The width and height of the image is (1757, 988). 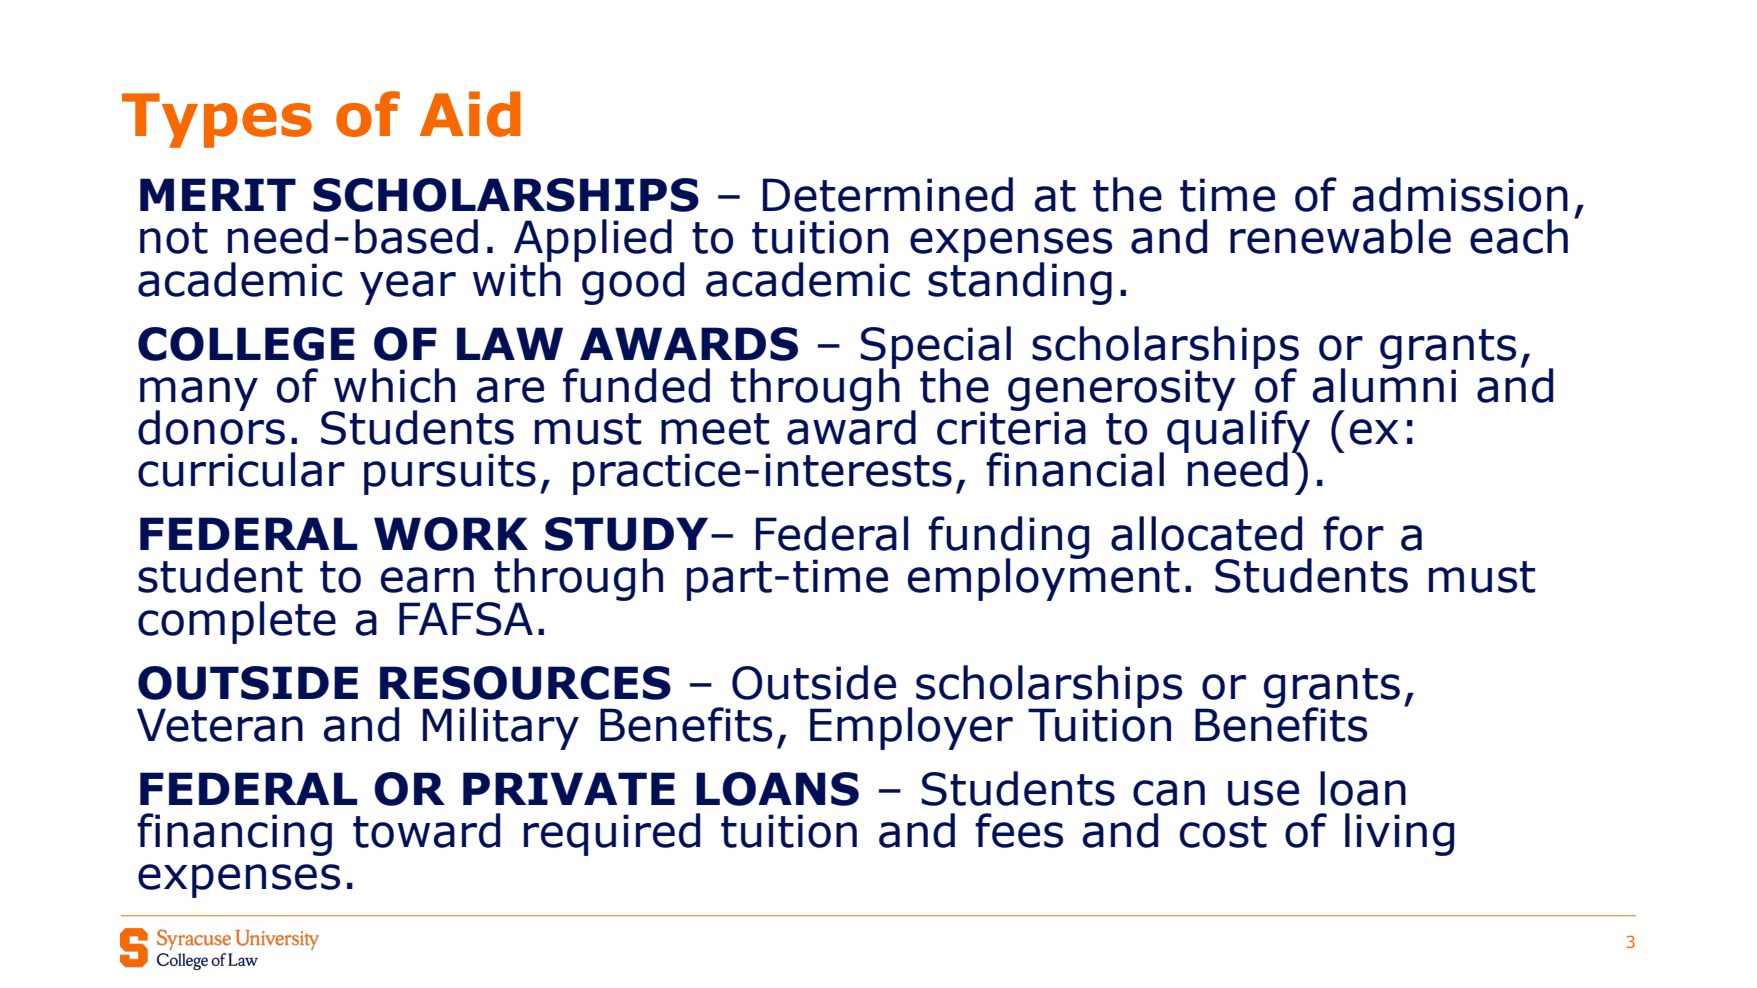 What do you see at coordinates (408, 288) in the image?
I see `year` at bounding box center [408, 288].
